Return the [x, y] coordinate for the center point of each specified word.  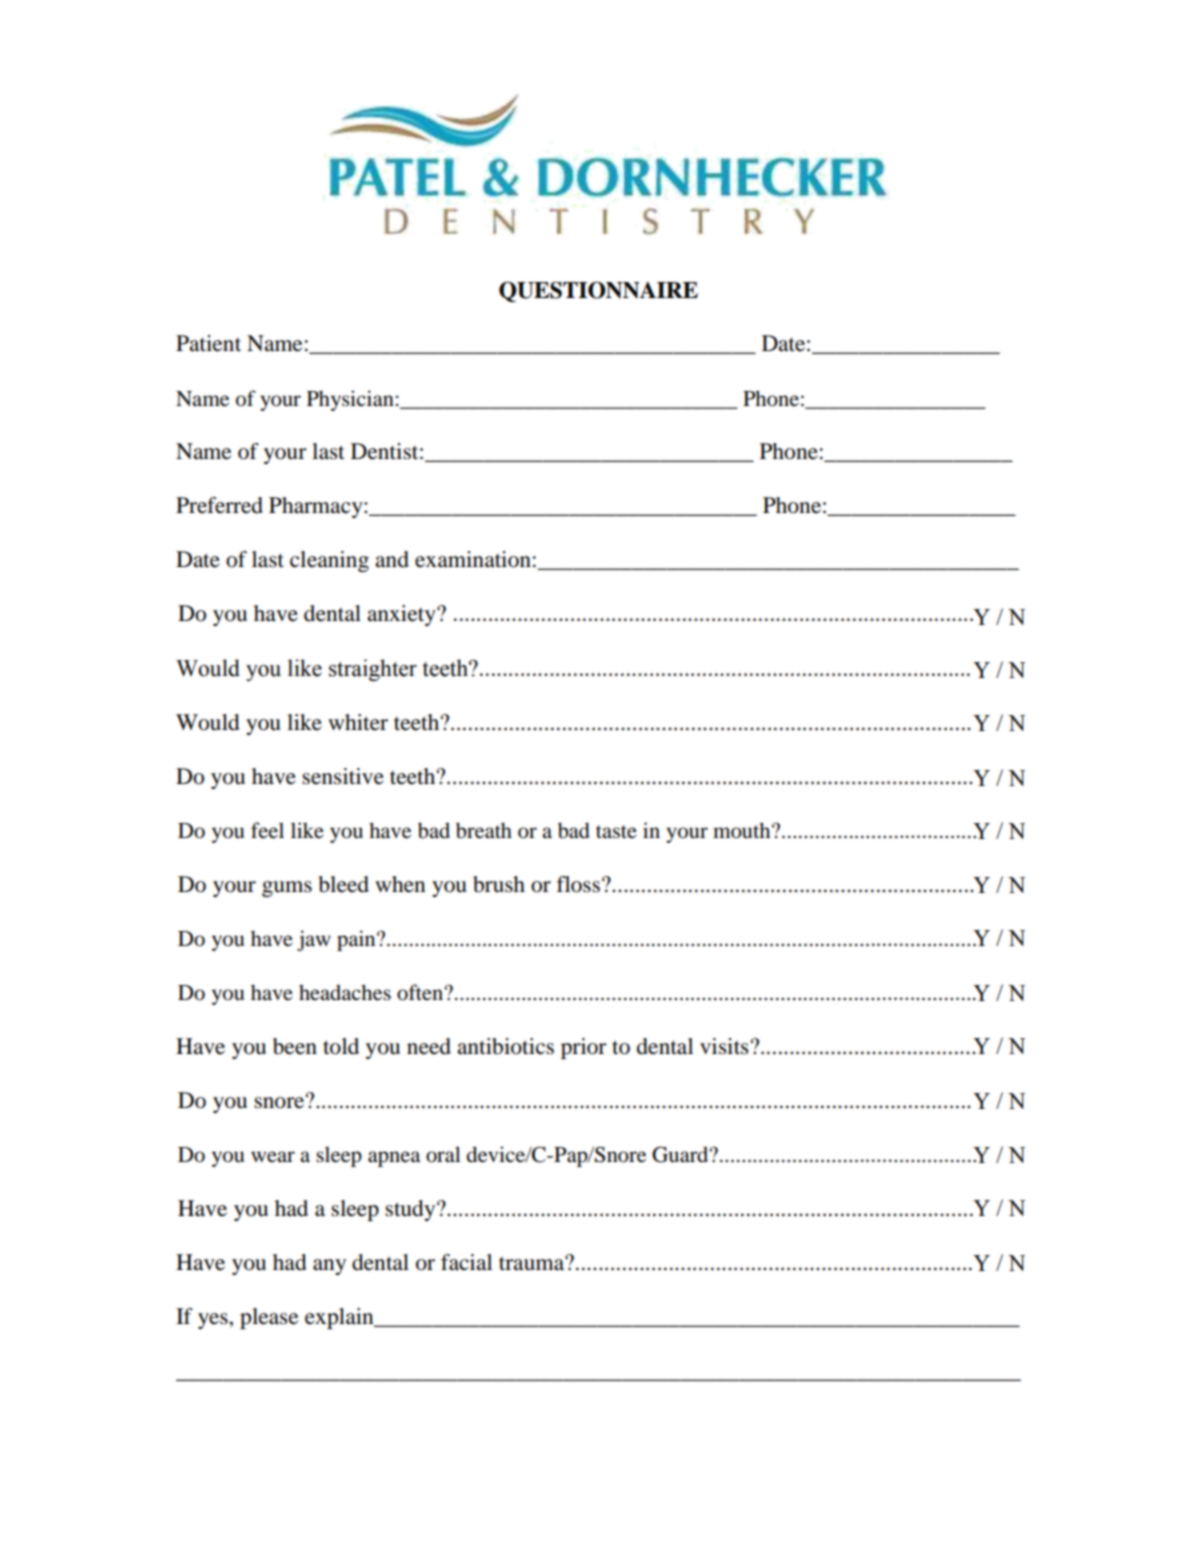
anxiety [402, 615]
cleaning [329, 561]
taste [616, 832]
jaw [314, 940]
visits [724, 1046]
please [269, 1318]
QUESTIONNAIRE [598, 291]
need [429, 1046]
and [392, 559]
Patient [208, 343]
